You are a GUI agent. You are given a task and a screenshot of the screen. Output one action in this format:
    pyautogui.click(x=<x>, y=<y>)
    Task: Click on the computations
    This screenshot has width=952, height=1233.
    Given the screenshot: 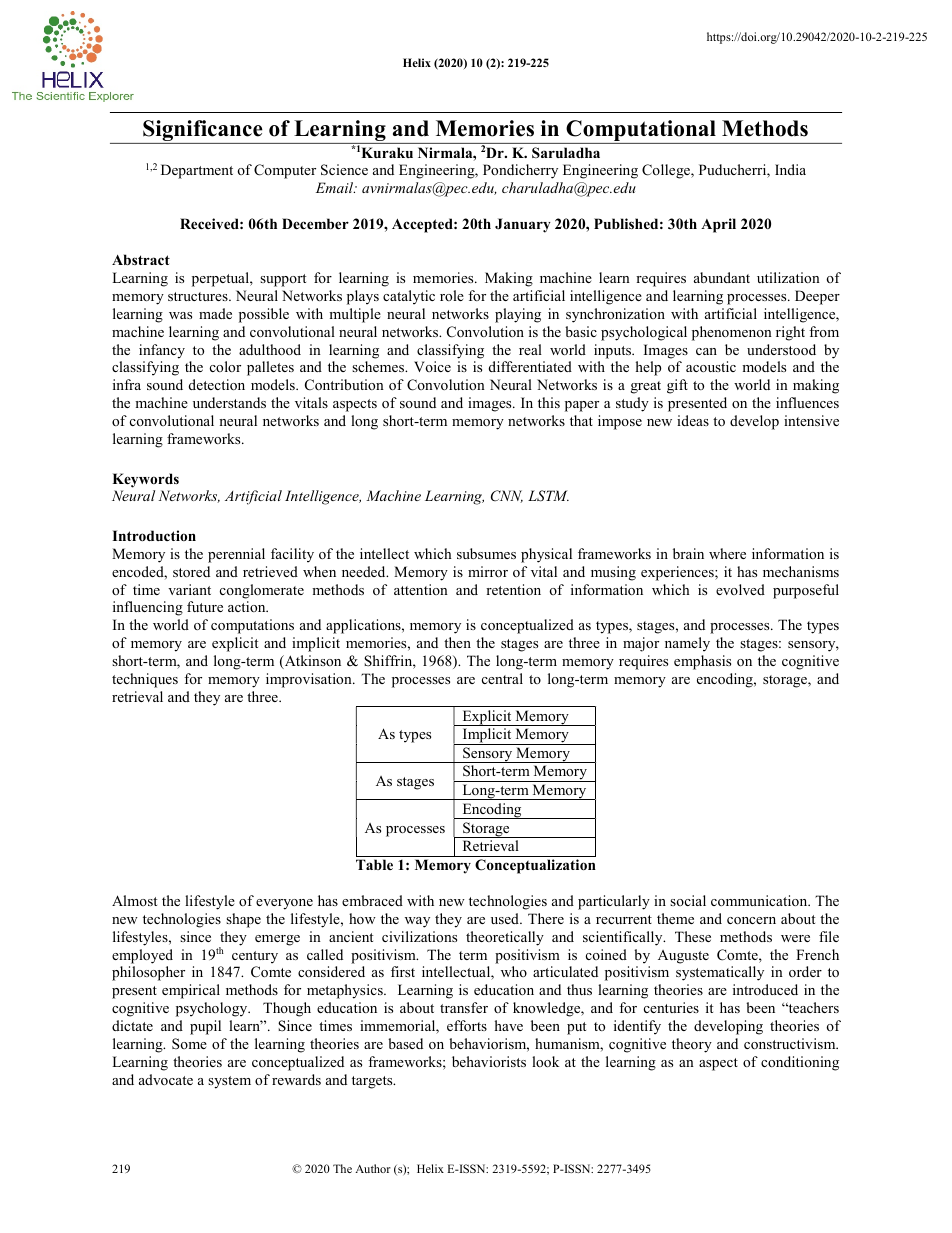 What is the action you would take?
    pyautogui.click(x=252, y=626)
